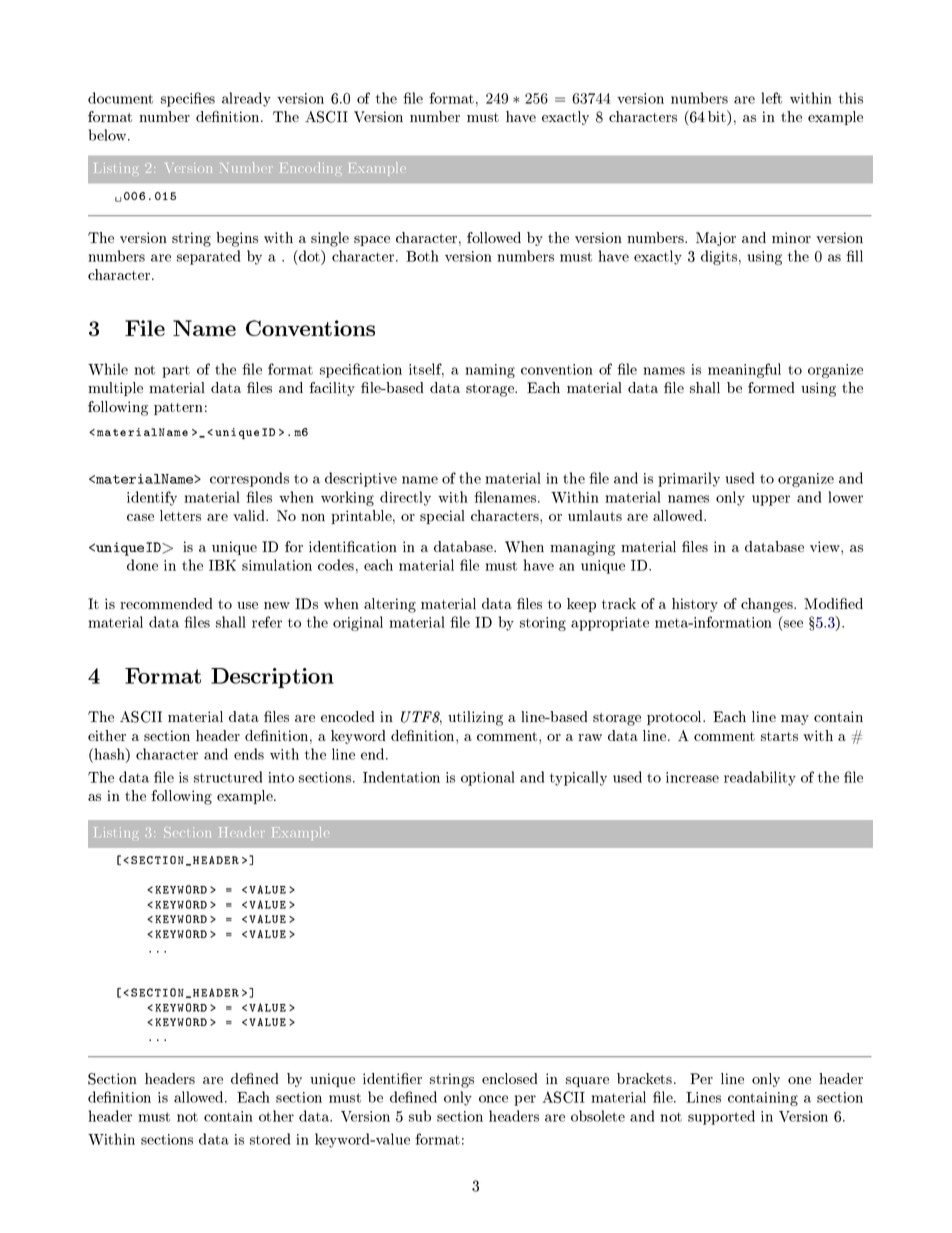  Describe the element at coordinates (494, 237) in the screenshot. I see `followed` at that location.
